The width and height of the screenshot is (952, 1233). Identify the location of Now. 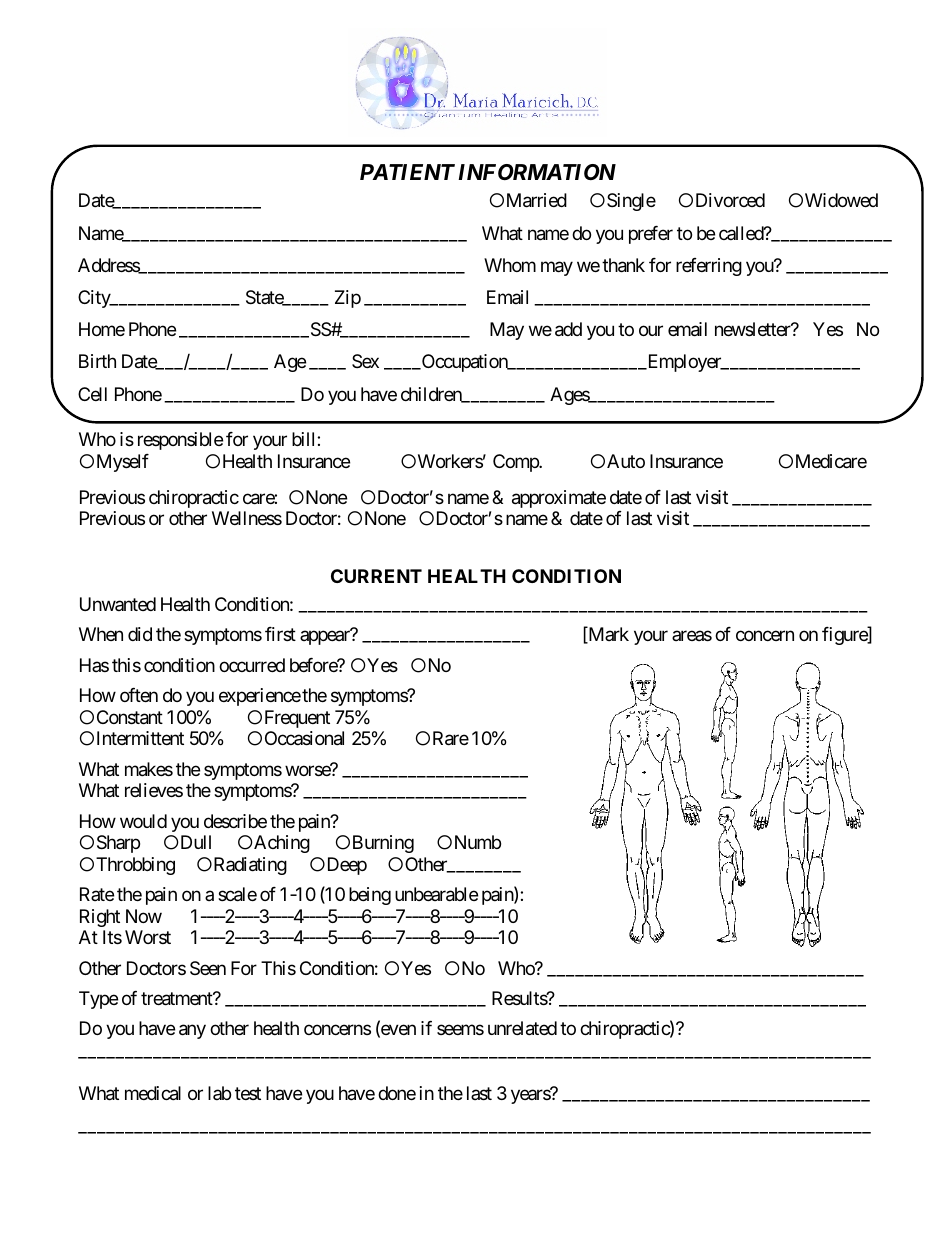
(144, 916).
